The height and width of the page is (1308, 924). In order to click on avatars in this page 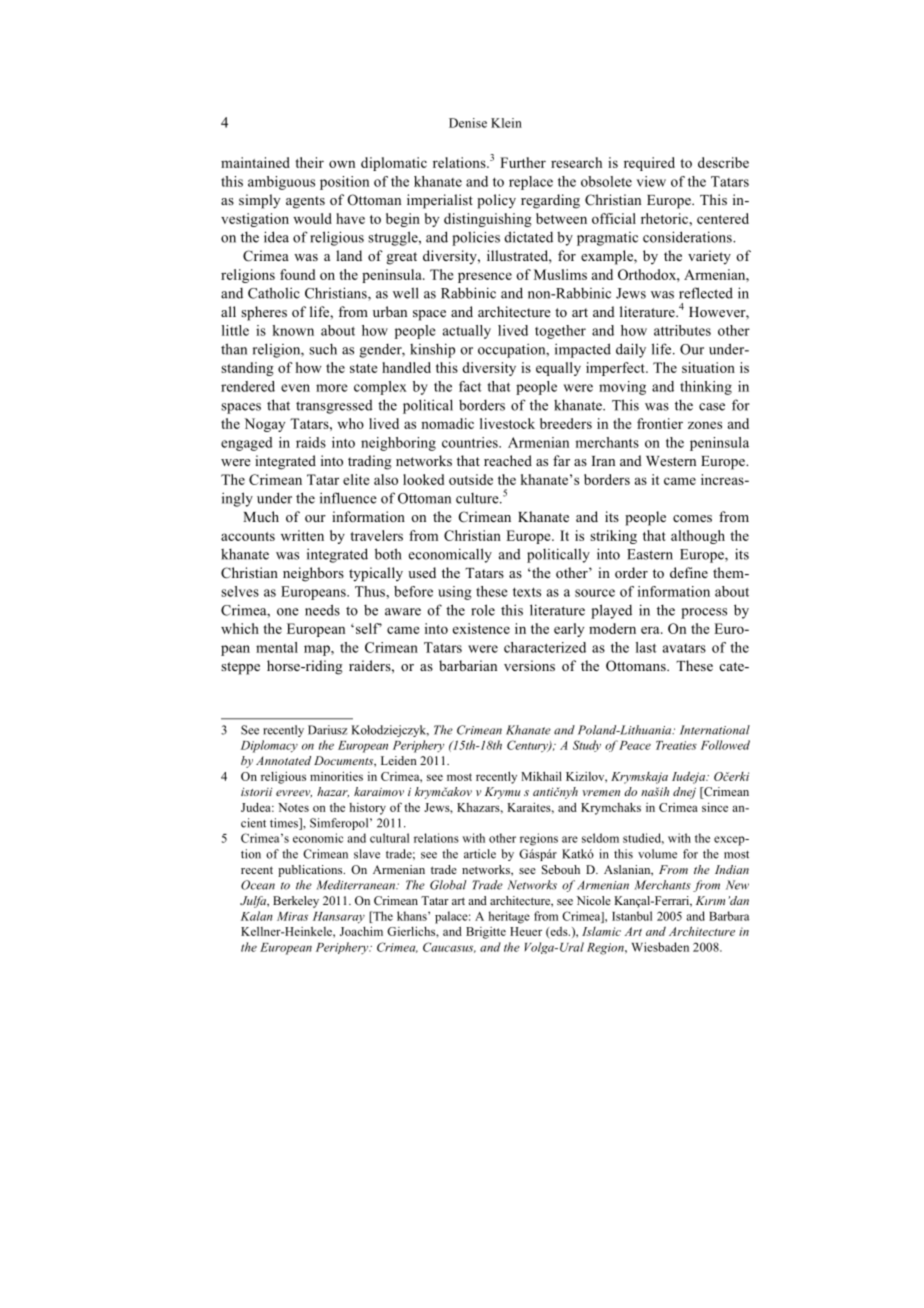, I will do `click(684, 648)`.
